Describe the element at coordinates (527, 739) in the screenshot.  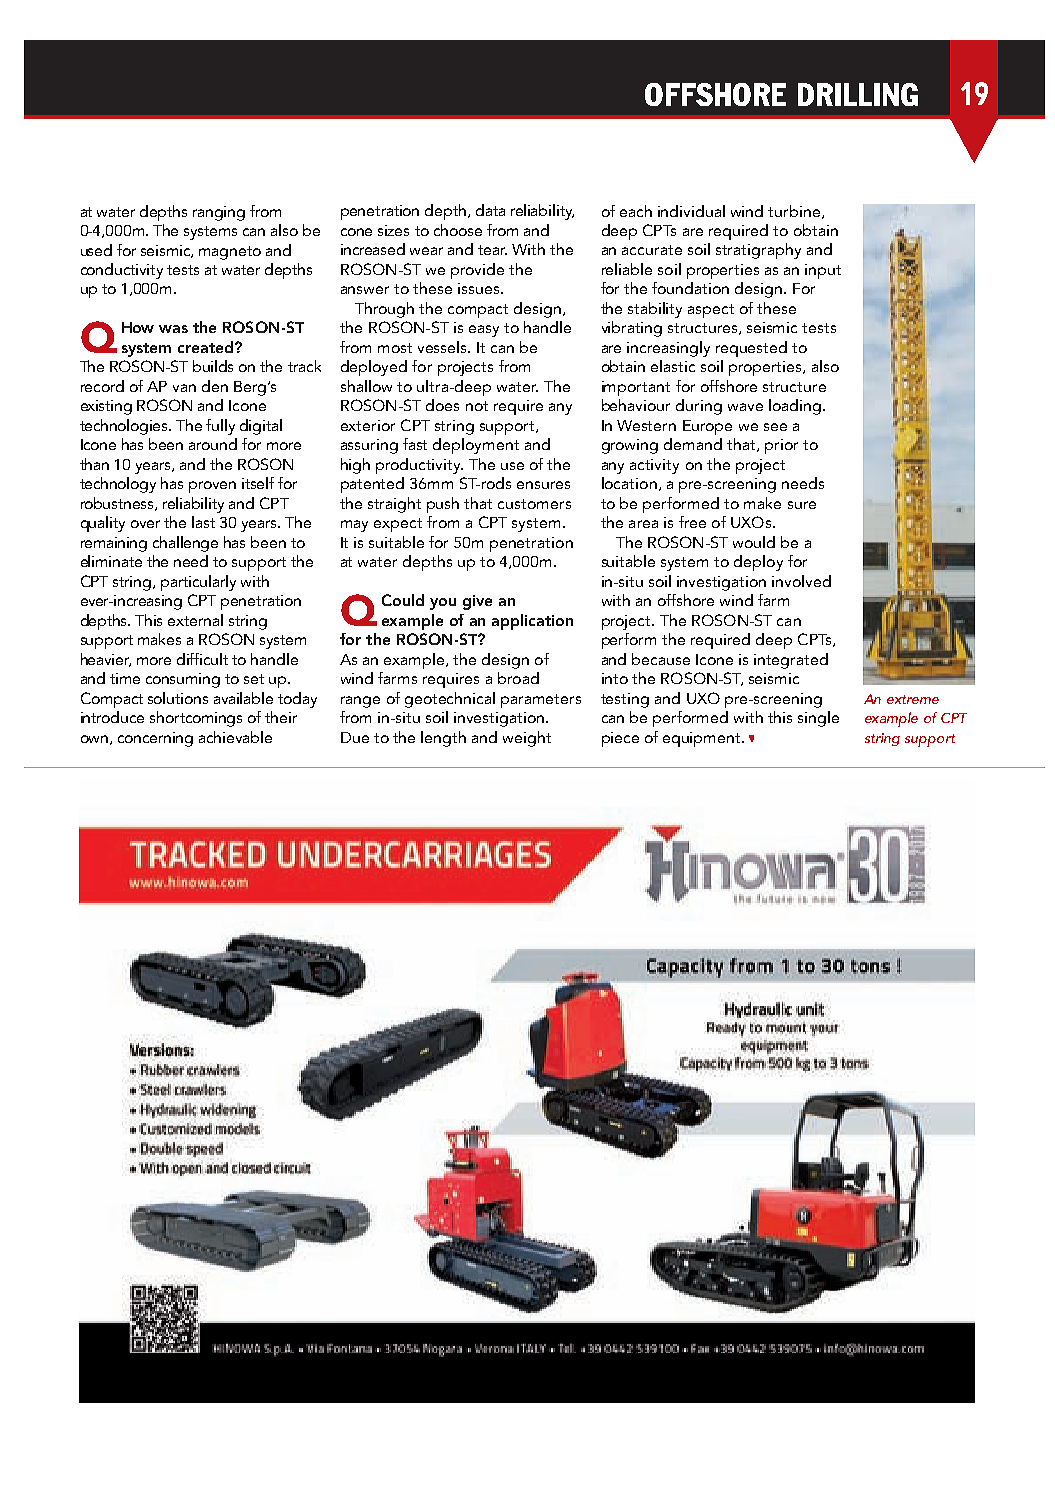
I see `weight` at that location.
